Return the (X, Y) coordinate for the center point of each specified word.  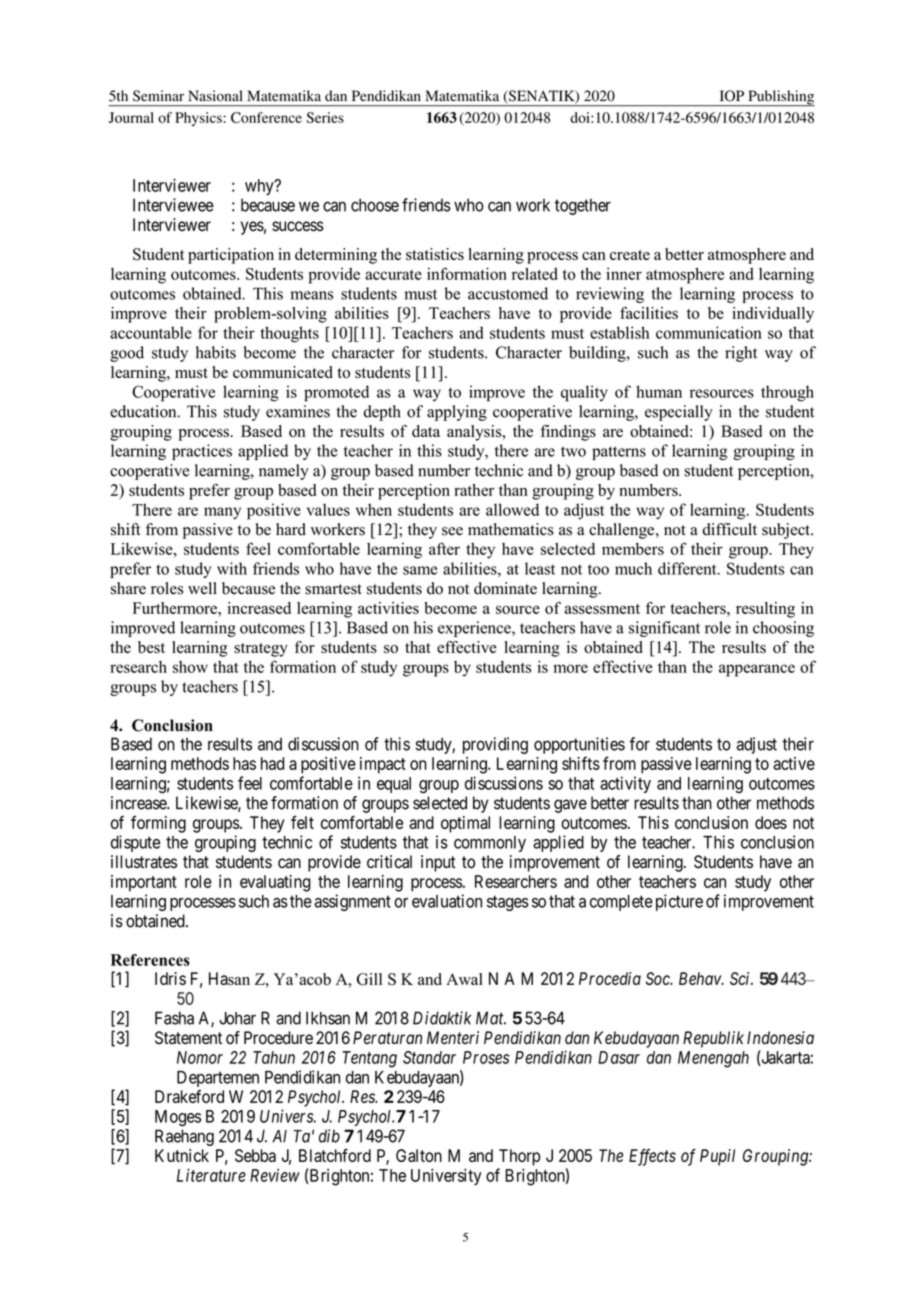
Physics (199, 119)
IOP (732, 96)
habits (216, 352)
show (190, 667)
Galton (419, 1155)
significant (664, 629)
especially (679, 413)
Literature (211, 1175)
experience (475, 629)
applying (457, 413)
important (144, 883)
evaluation (447, 901)
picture (679, 902)
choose (375, 205)
